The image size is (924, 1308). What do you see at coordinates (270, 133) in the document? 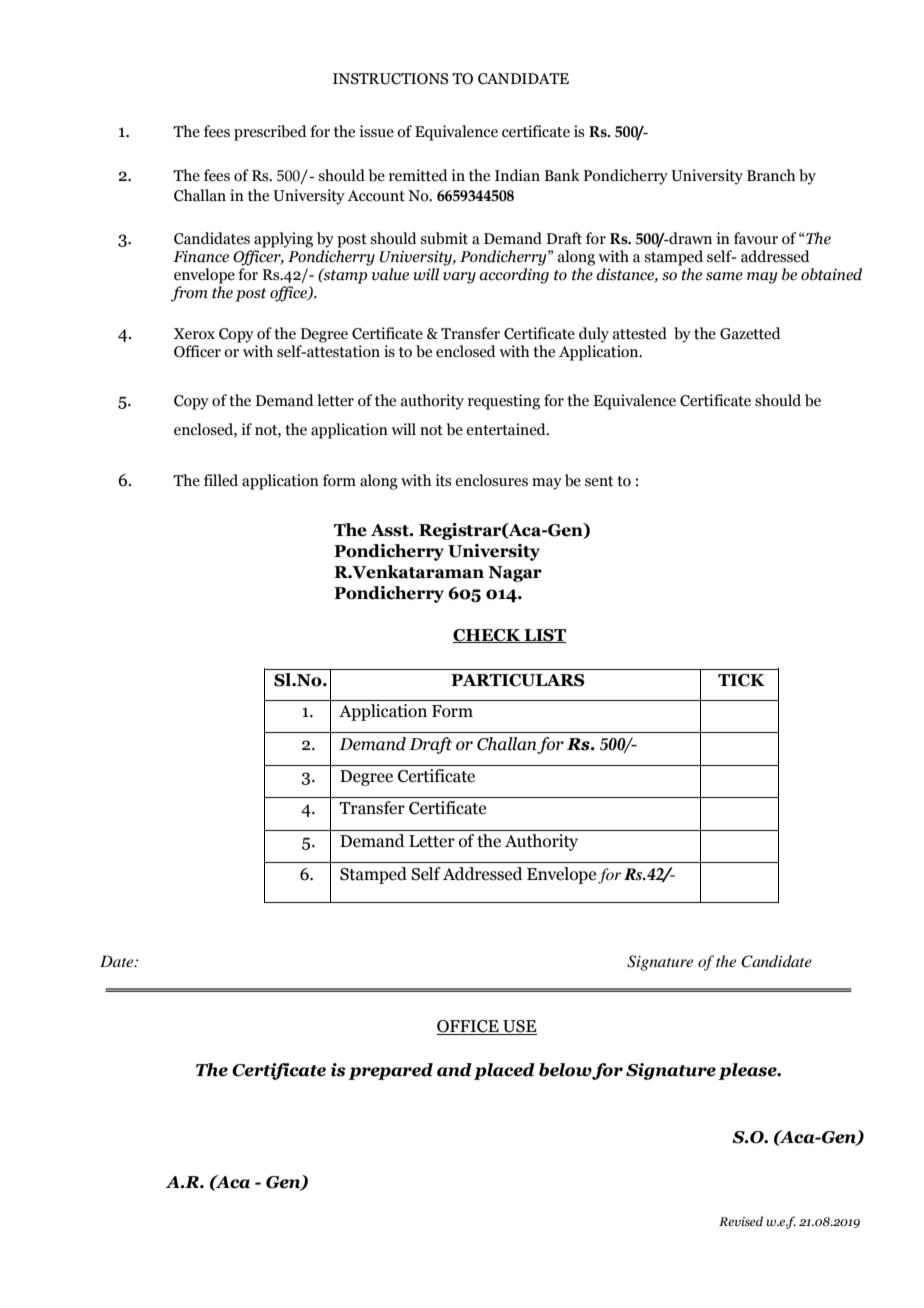
I see `prescribed` at bounding box center [270, 133].
